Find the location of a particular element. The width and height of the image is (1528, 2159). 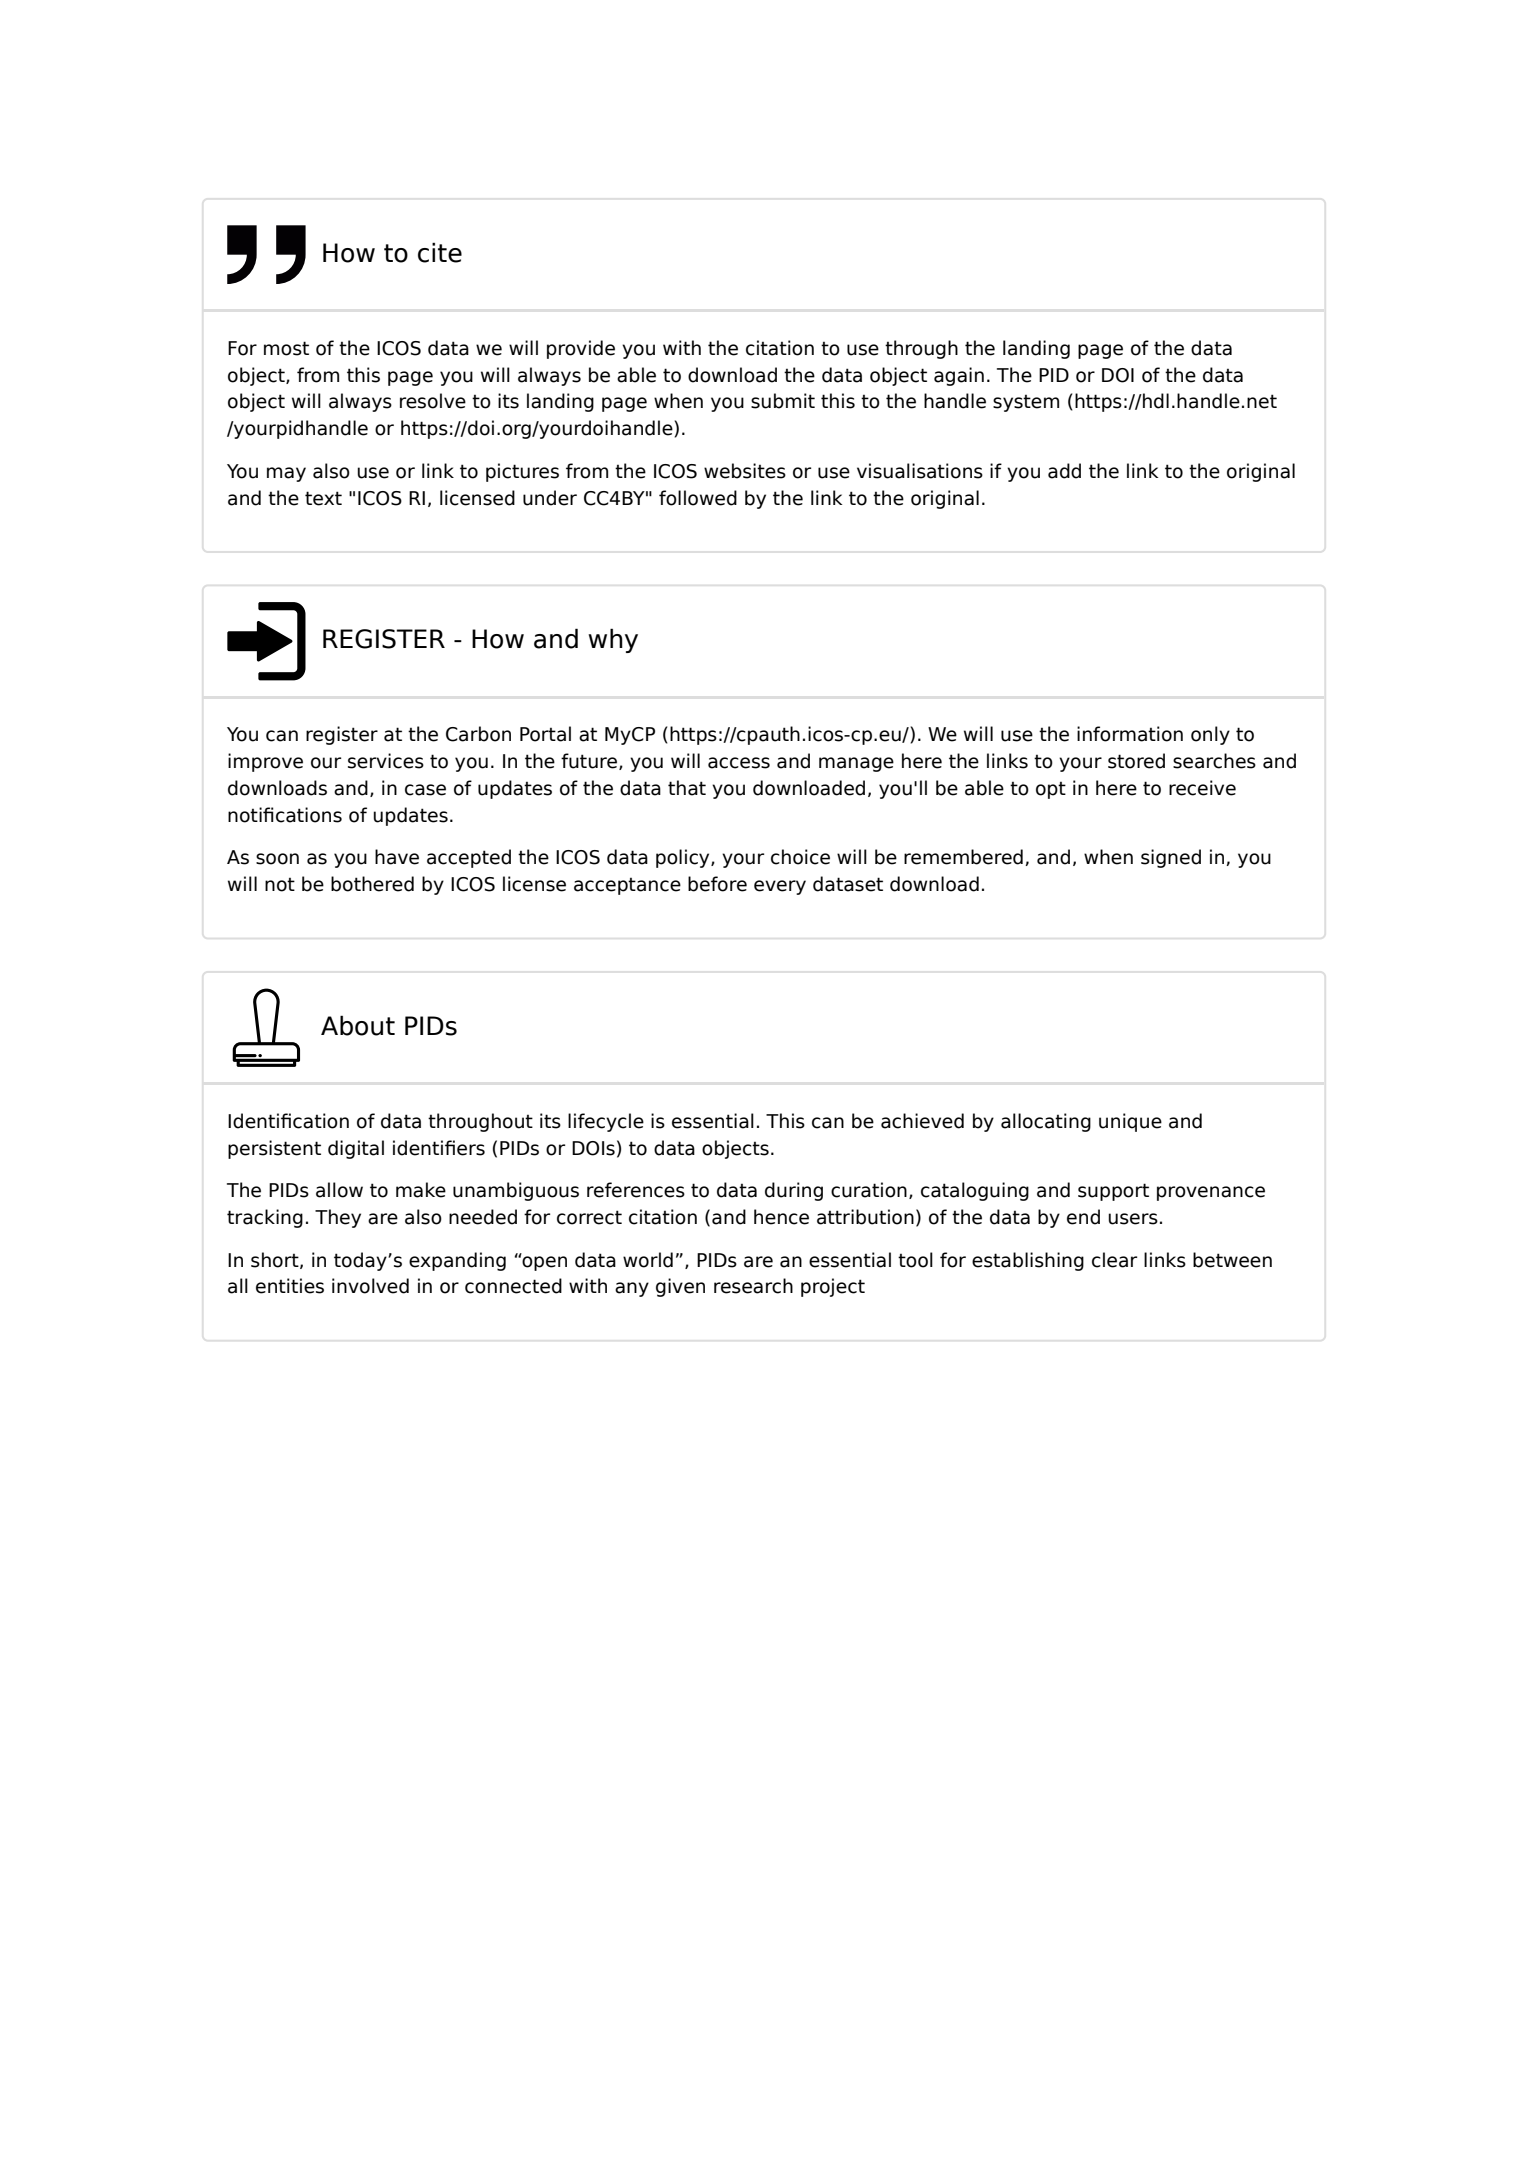

provide is located at coordinates (581, 349).
